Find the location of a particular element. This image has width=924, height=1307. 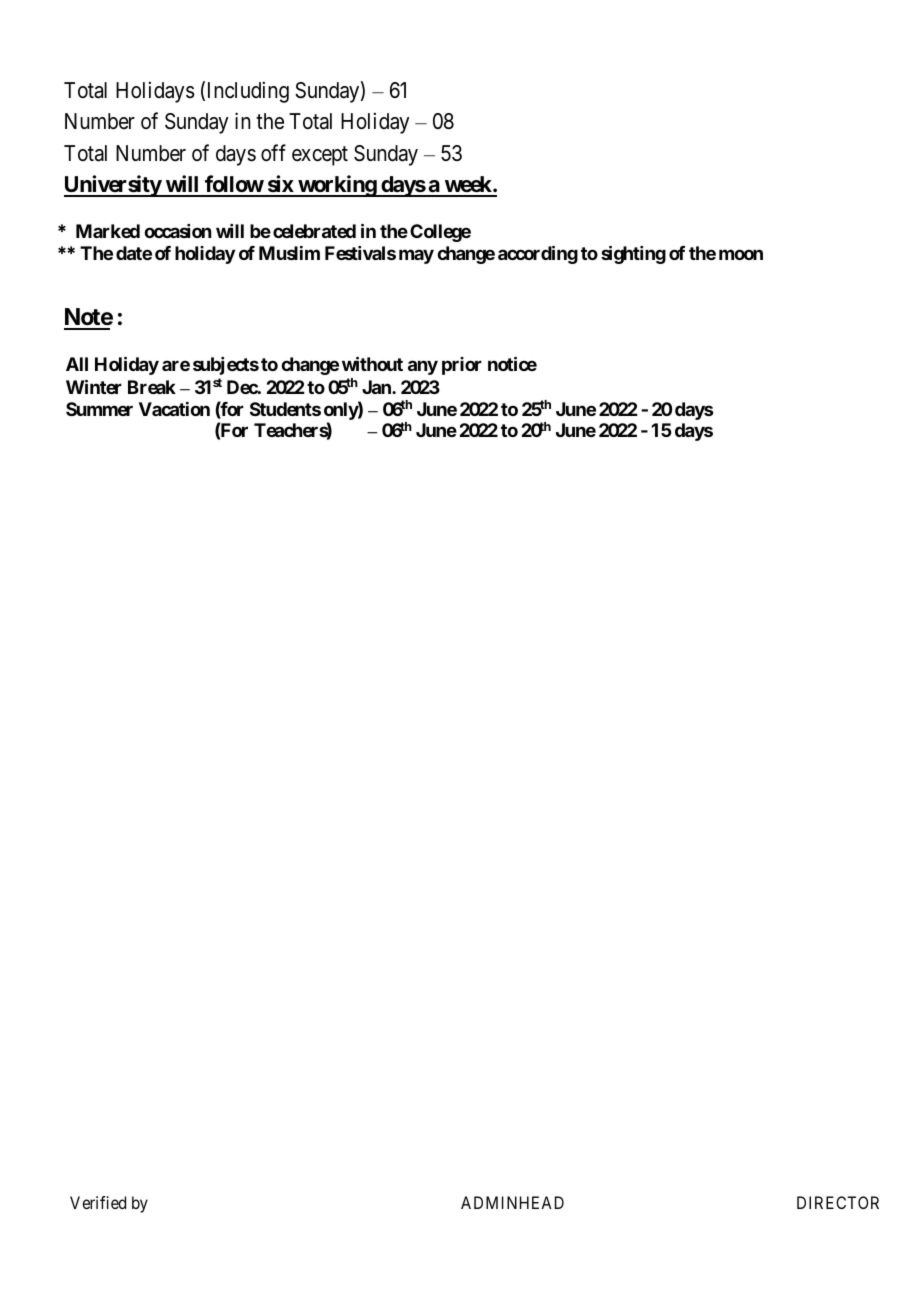

Verified is located at coordinates (98, 1202).
